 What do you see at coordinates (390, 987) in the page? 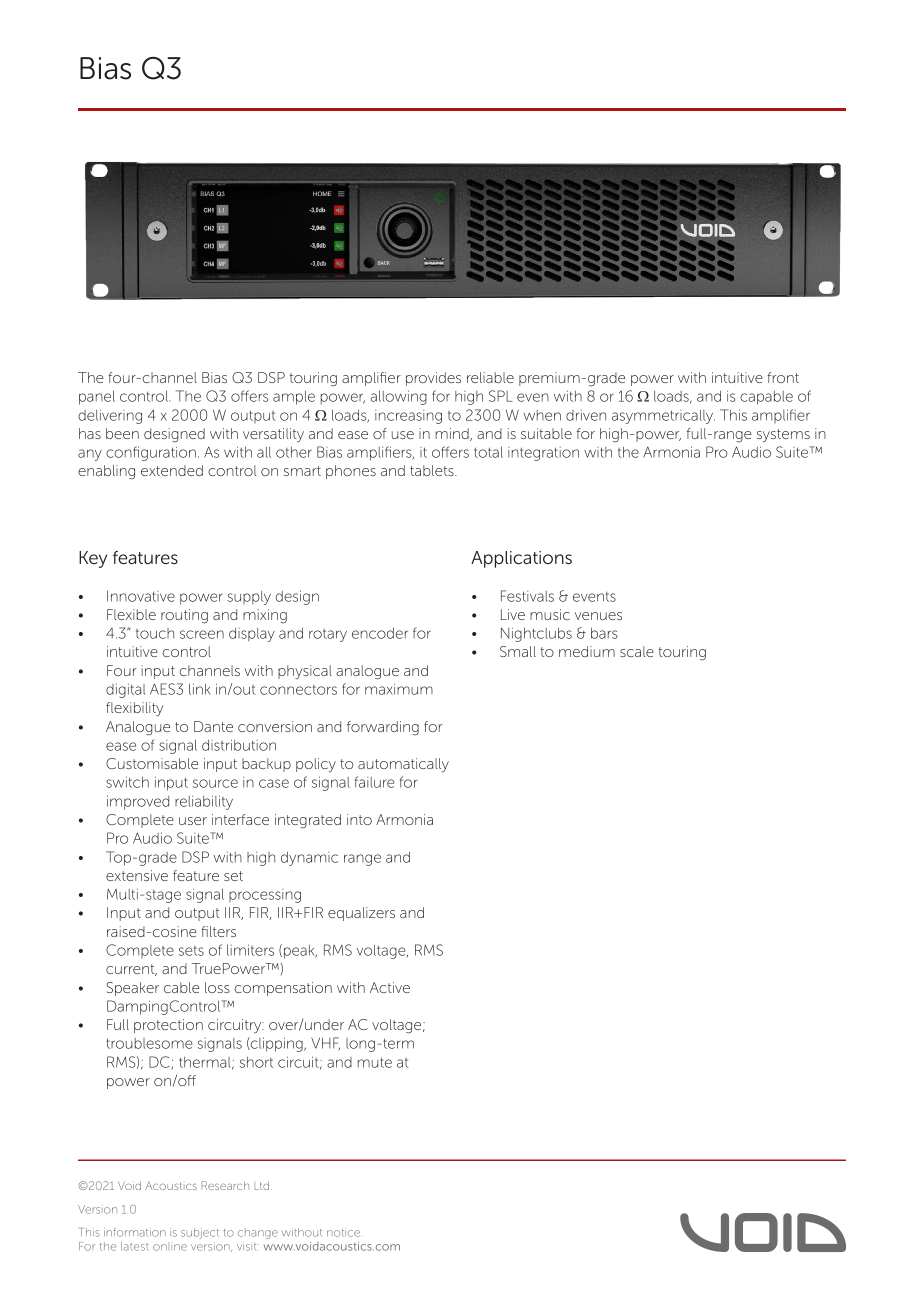
I see `Active` at bounding box center [390, 987].
